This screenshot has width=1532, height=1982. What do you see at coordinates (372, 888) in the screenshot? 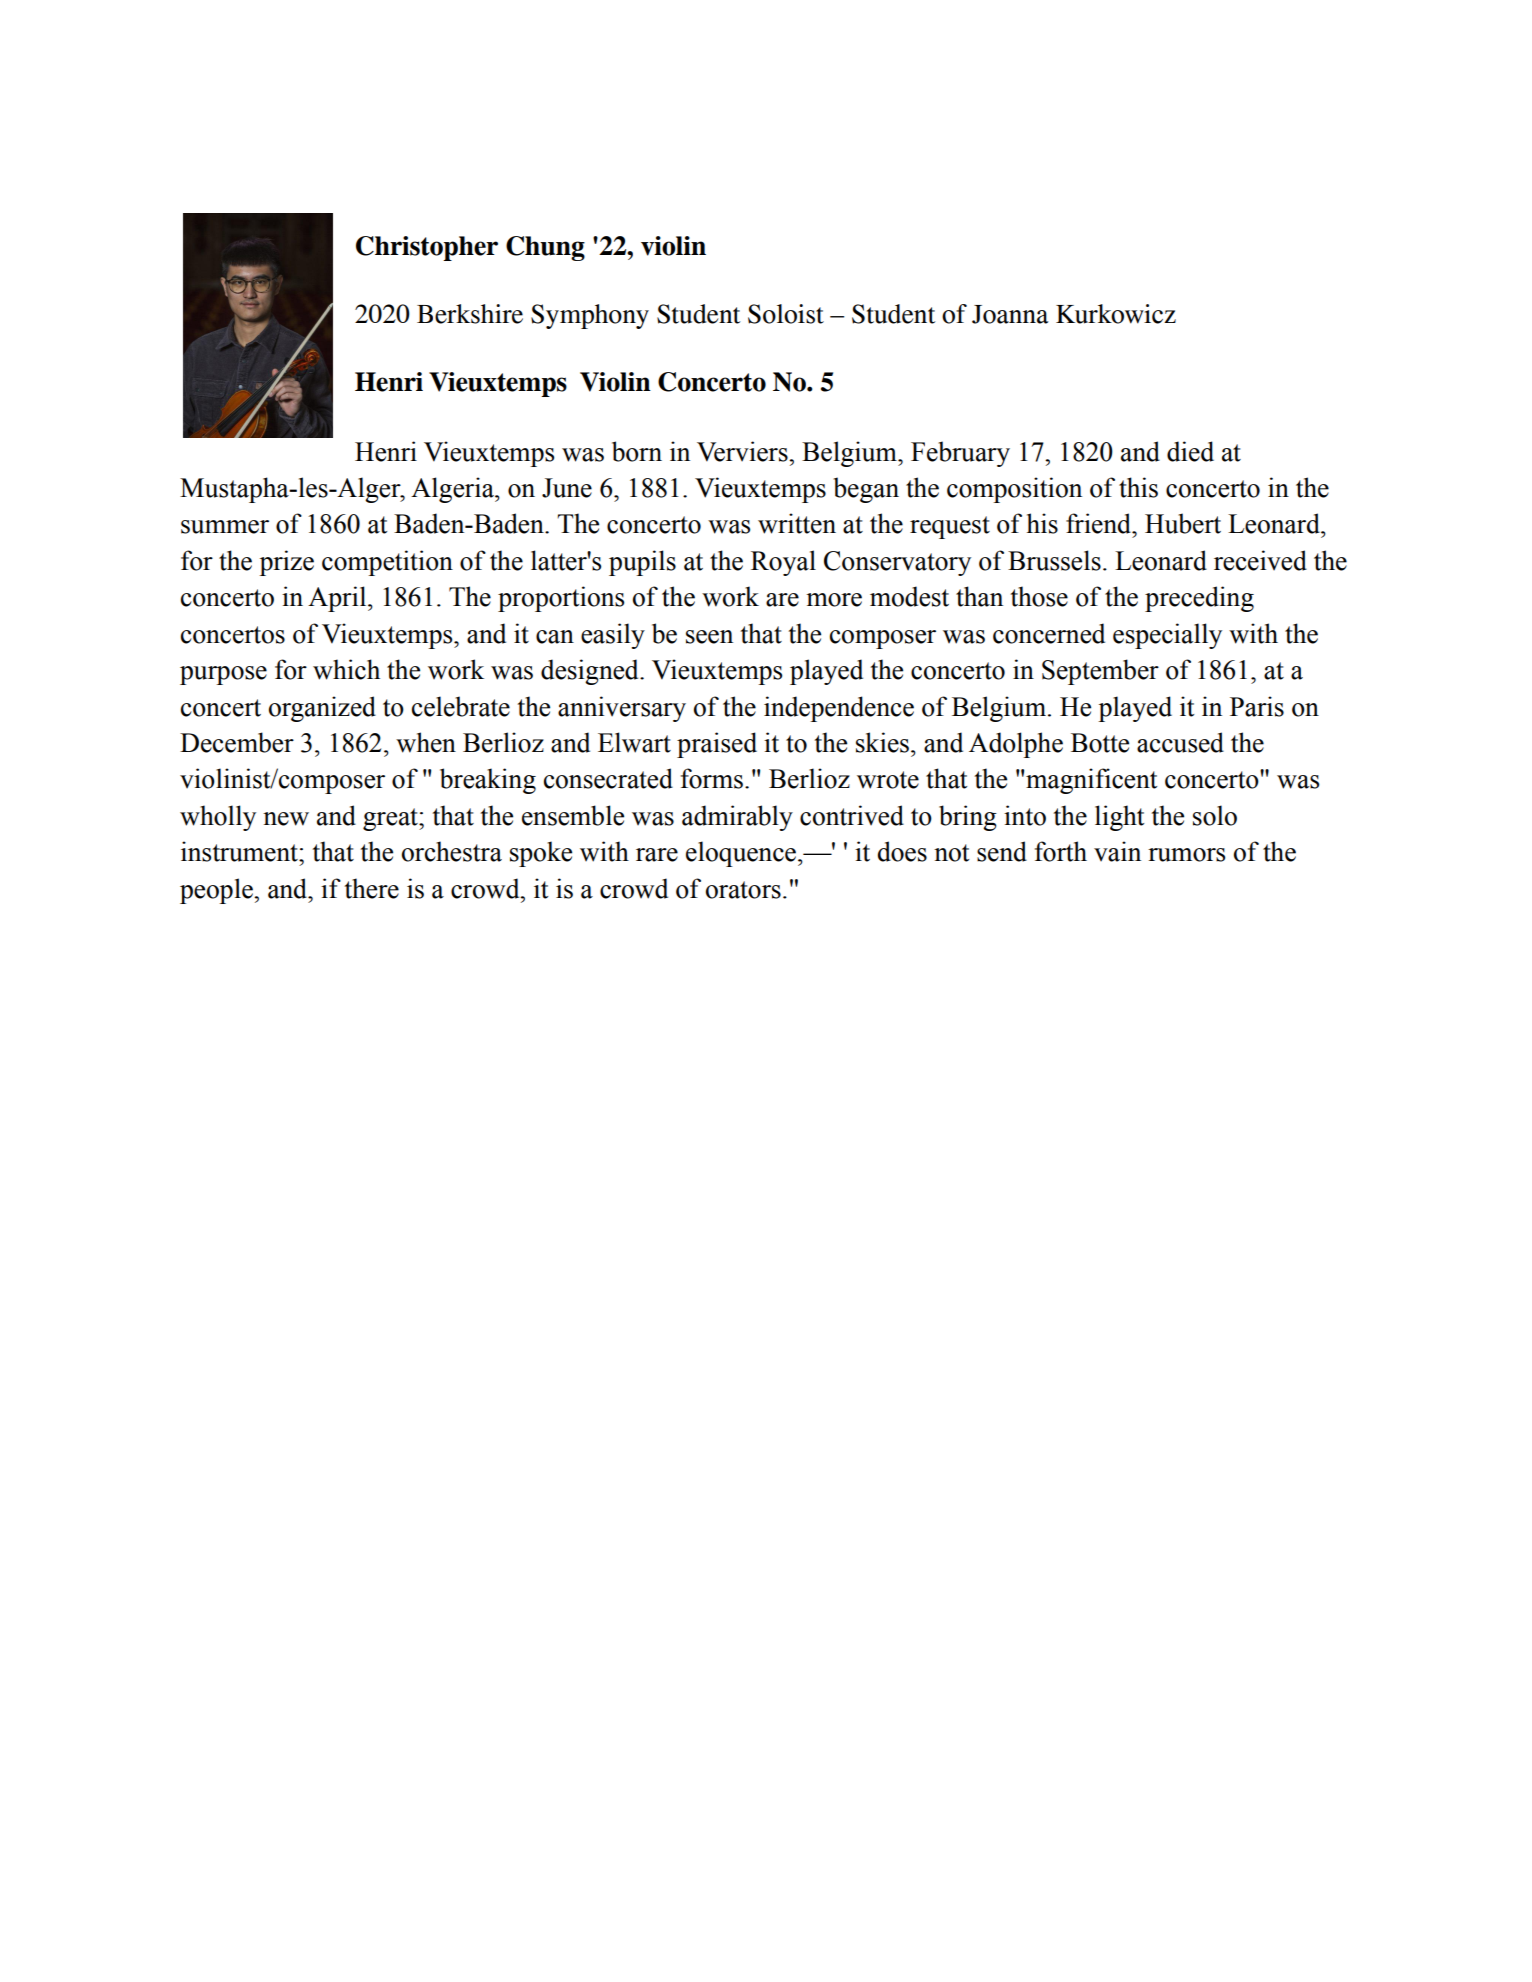
I see `there` at bounding box center [372, 888].
